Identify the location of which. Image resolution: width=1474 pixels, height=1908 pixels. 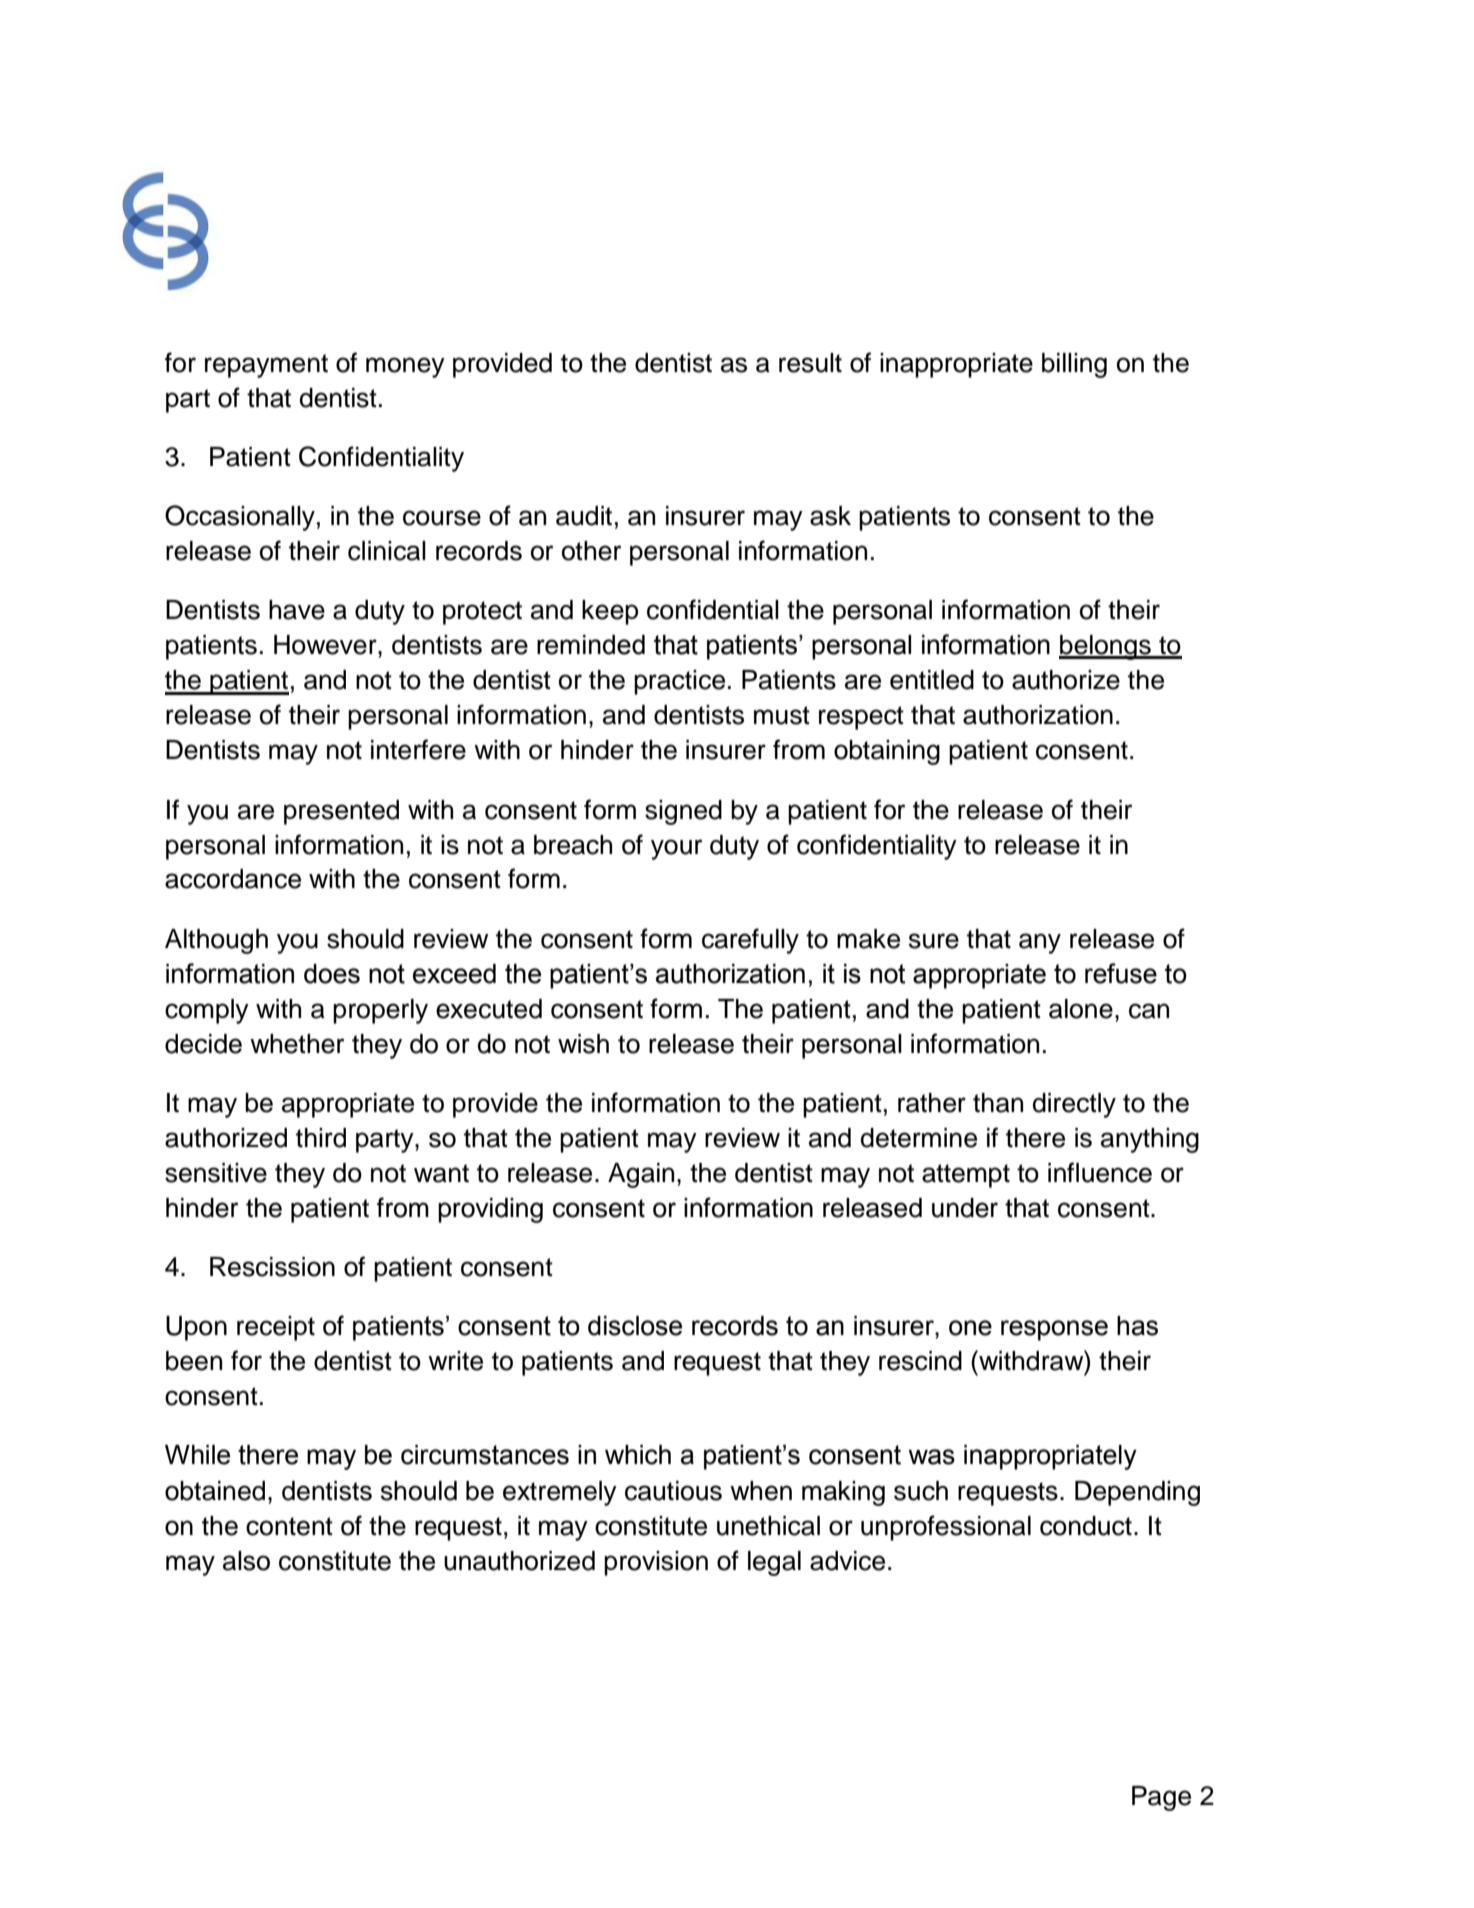
(638, 1455).
